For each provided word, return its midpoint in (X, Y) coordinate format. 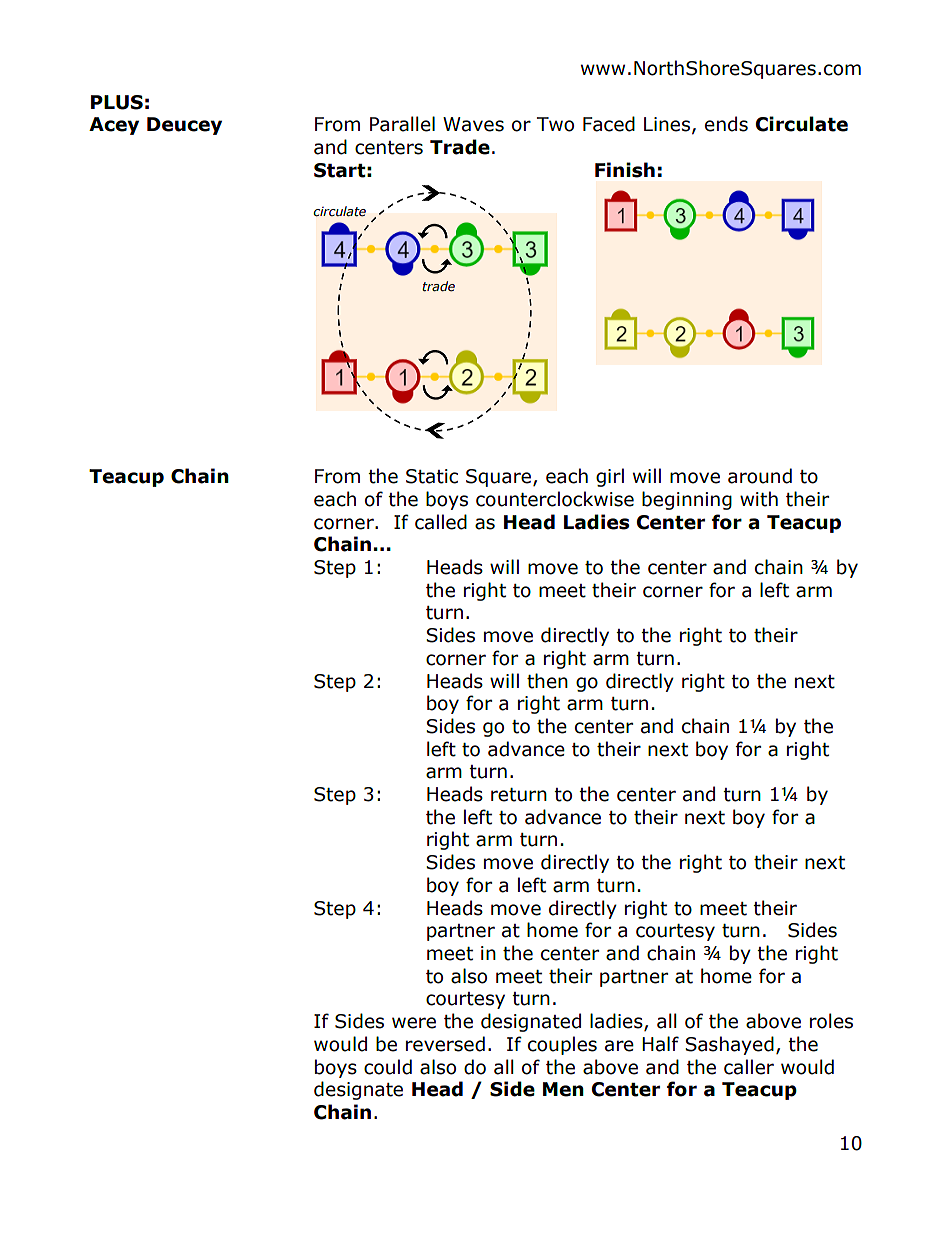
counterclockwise (555, 499)
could (388, 1067)
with (759, 499)
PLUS (117, 102)
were (414, 1023)
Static (432, 476)
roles (831, 1021)
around (760, 476)
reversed (445, 1044)
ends (726, 124)
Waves (473, 124)
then (547, 681)
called (441, 522)
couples (562, 1045)
